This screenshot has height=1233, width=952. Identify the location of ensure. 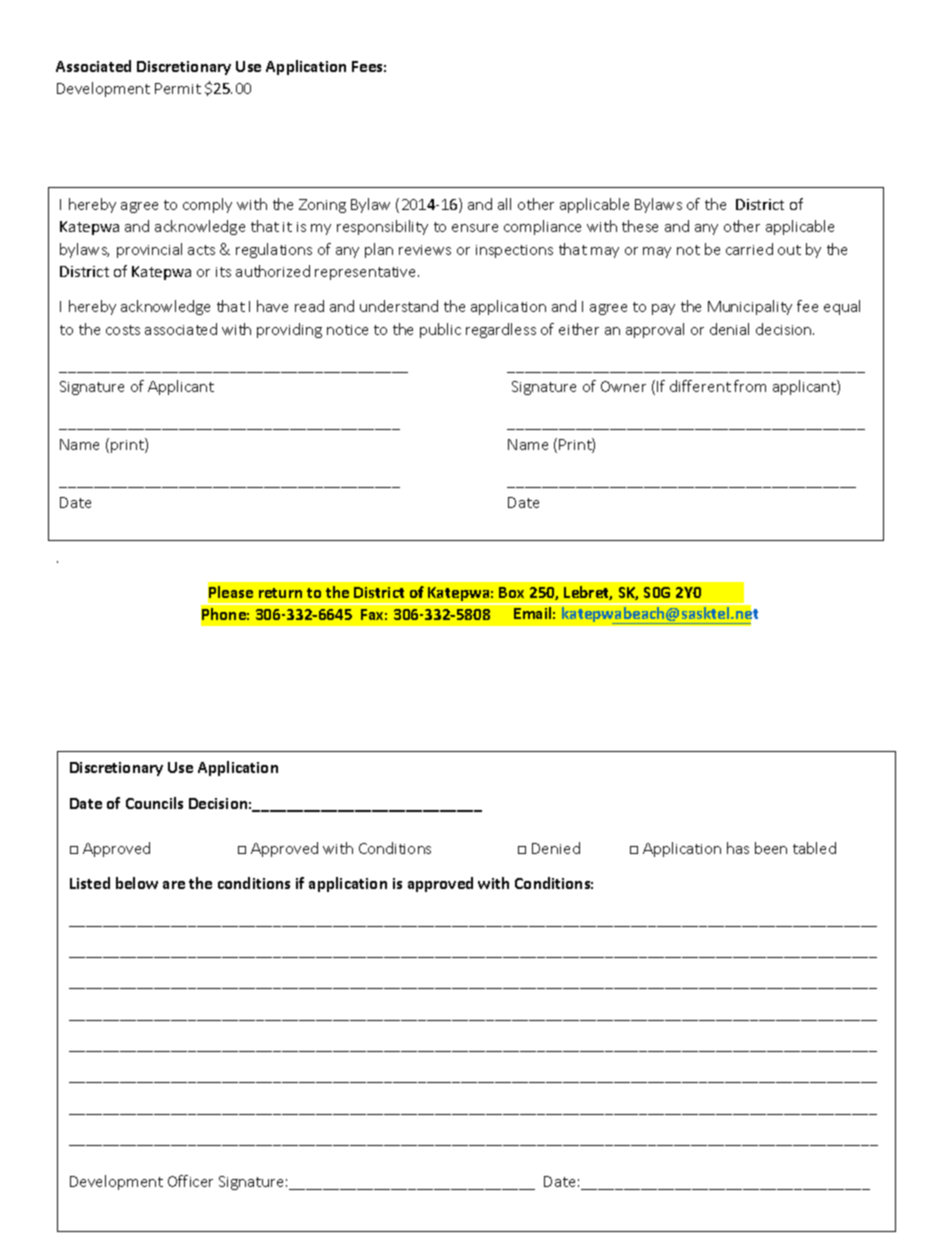
(475, 228).
